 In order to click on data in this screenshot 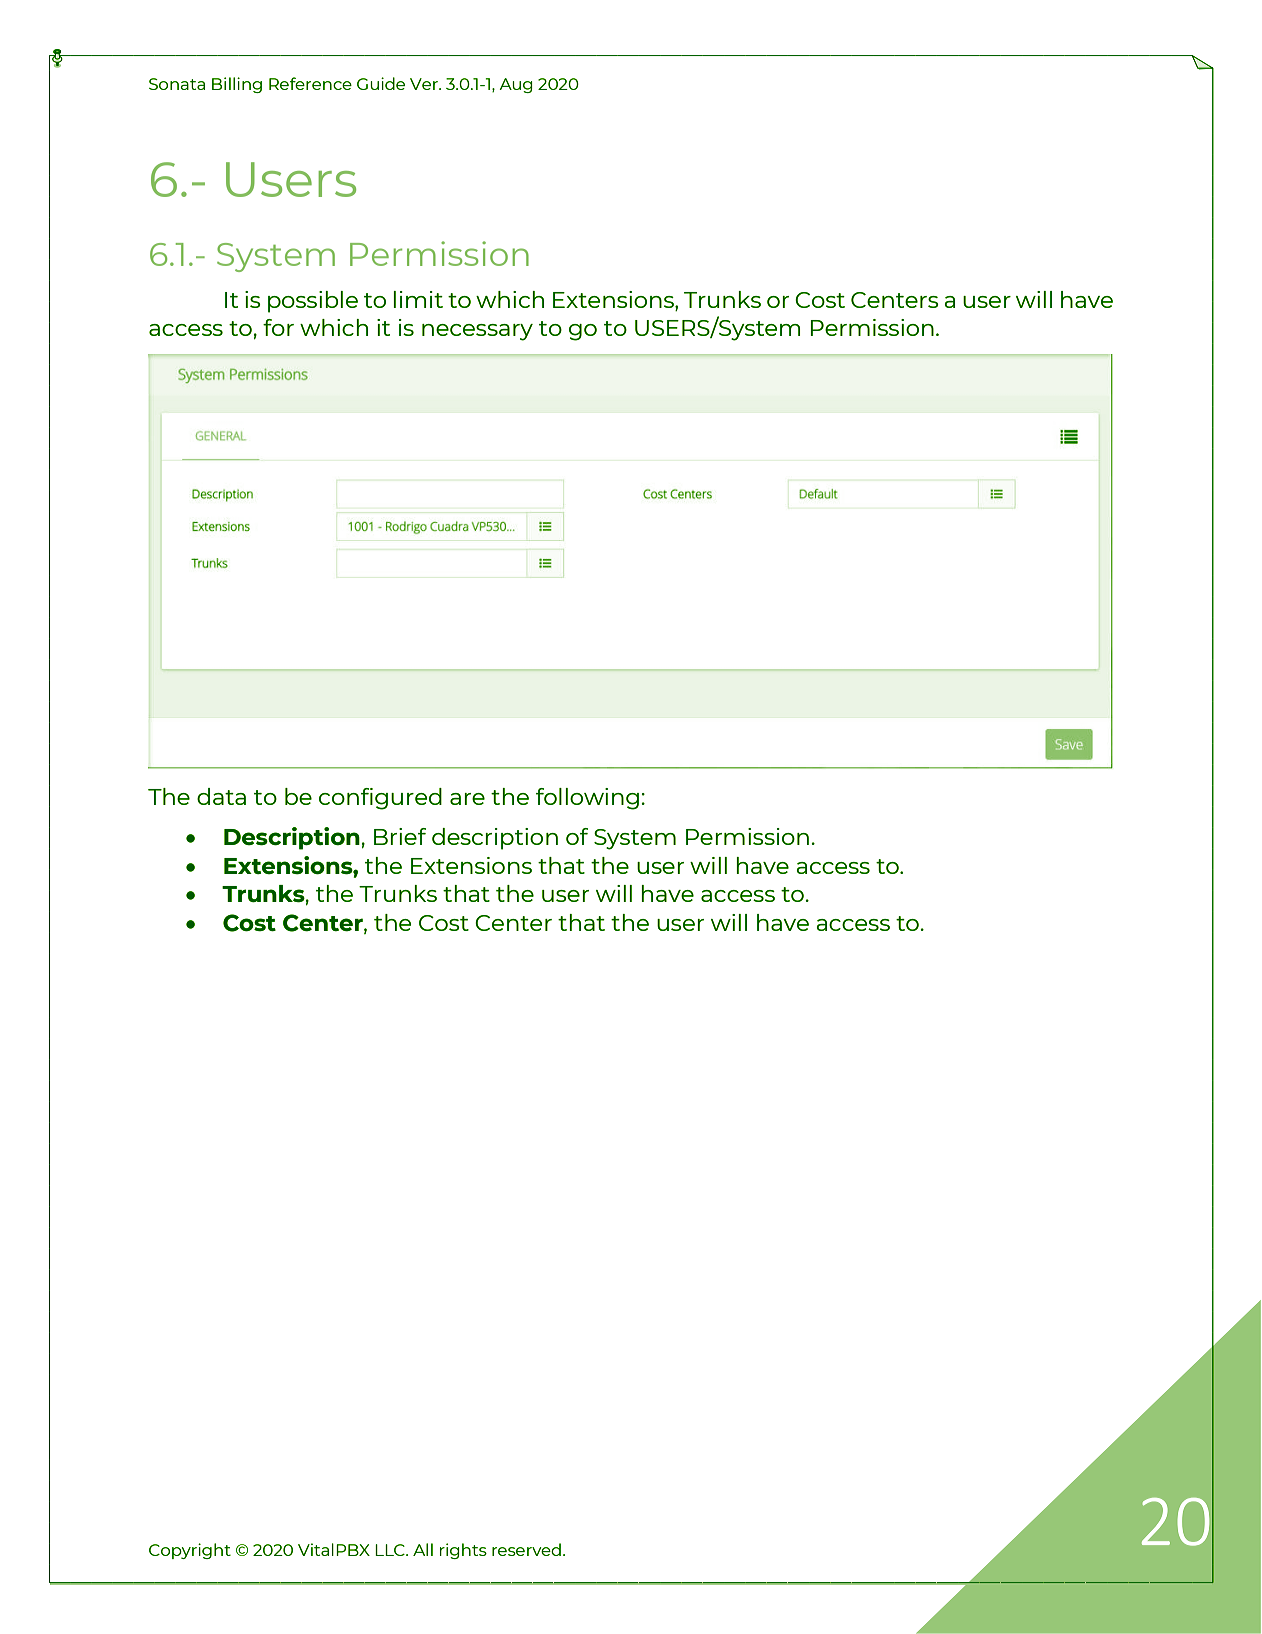, I will do `click(221, 796)`.
